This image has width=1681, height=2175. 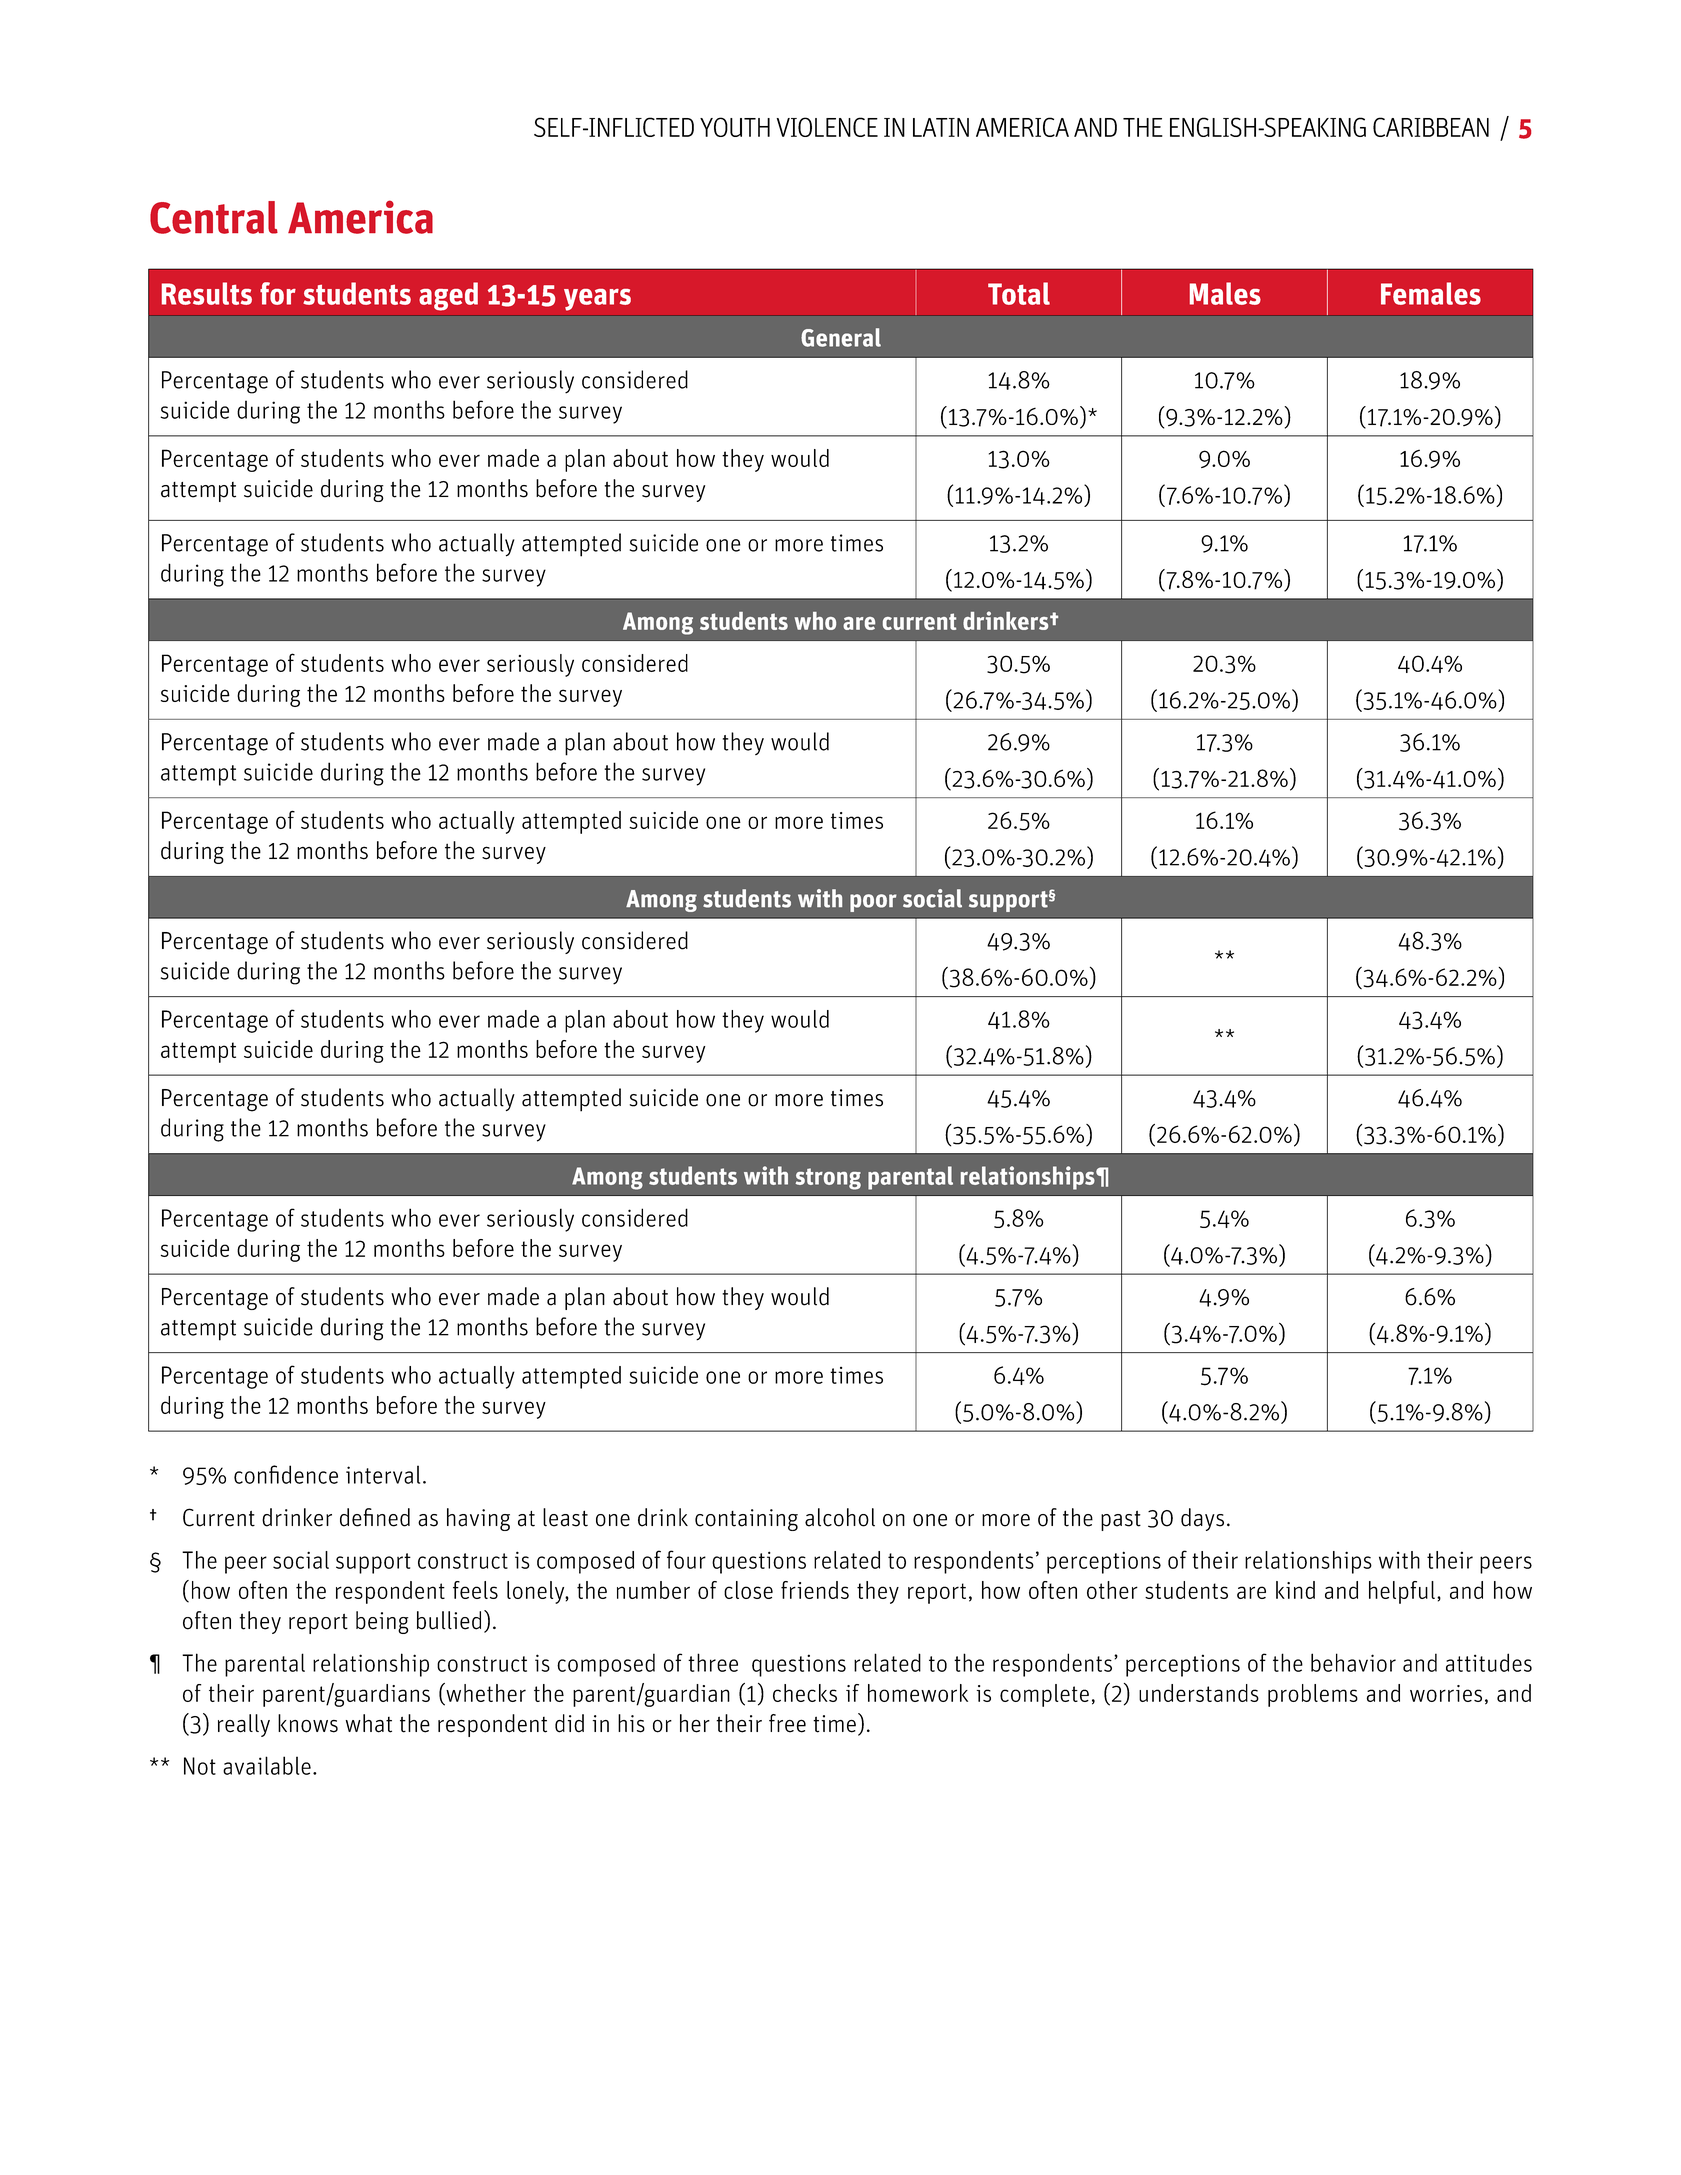 I want to click on problems, so click(x=1313, y=1695).
